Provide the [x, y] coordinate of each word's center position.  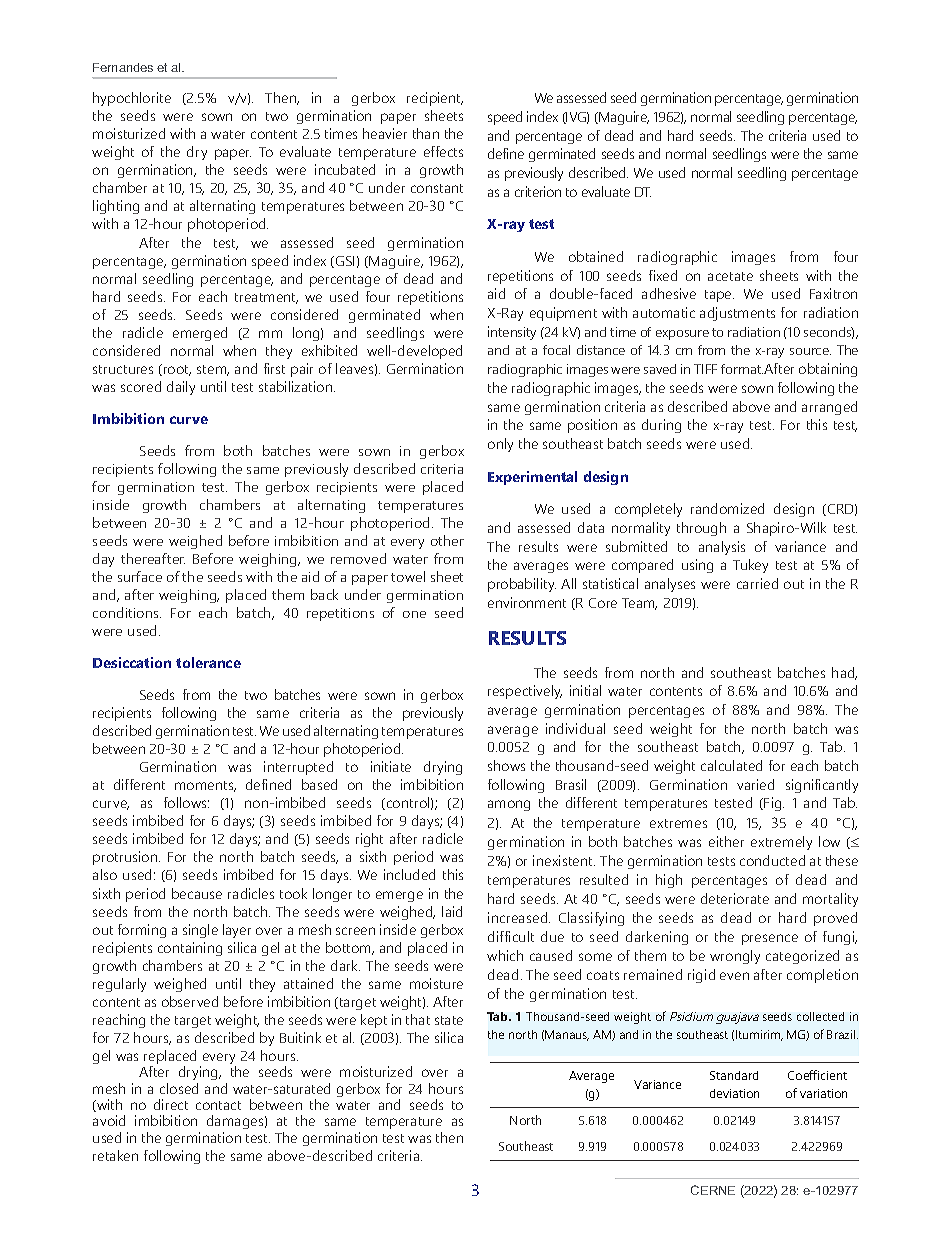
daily [181, 388]
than [426, 133]
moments [205, 786]
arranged [829, 408]
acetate [730, 276]
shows [506, 765]
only [500, 445]
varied [755, 784]
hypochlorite [132, 99]
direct [171, 1104]
